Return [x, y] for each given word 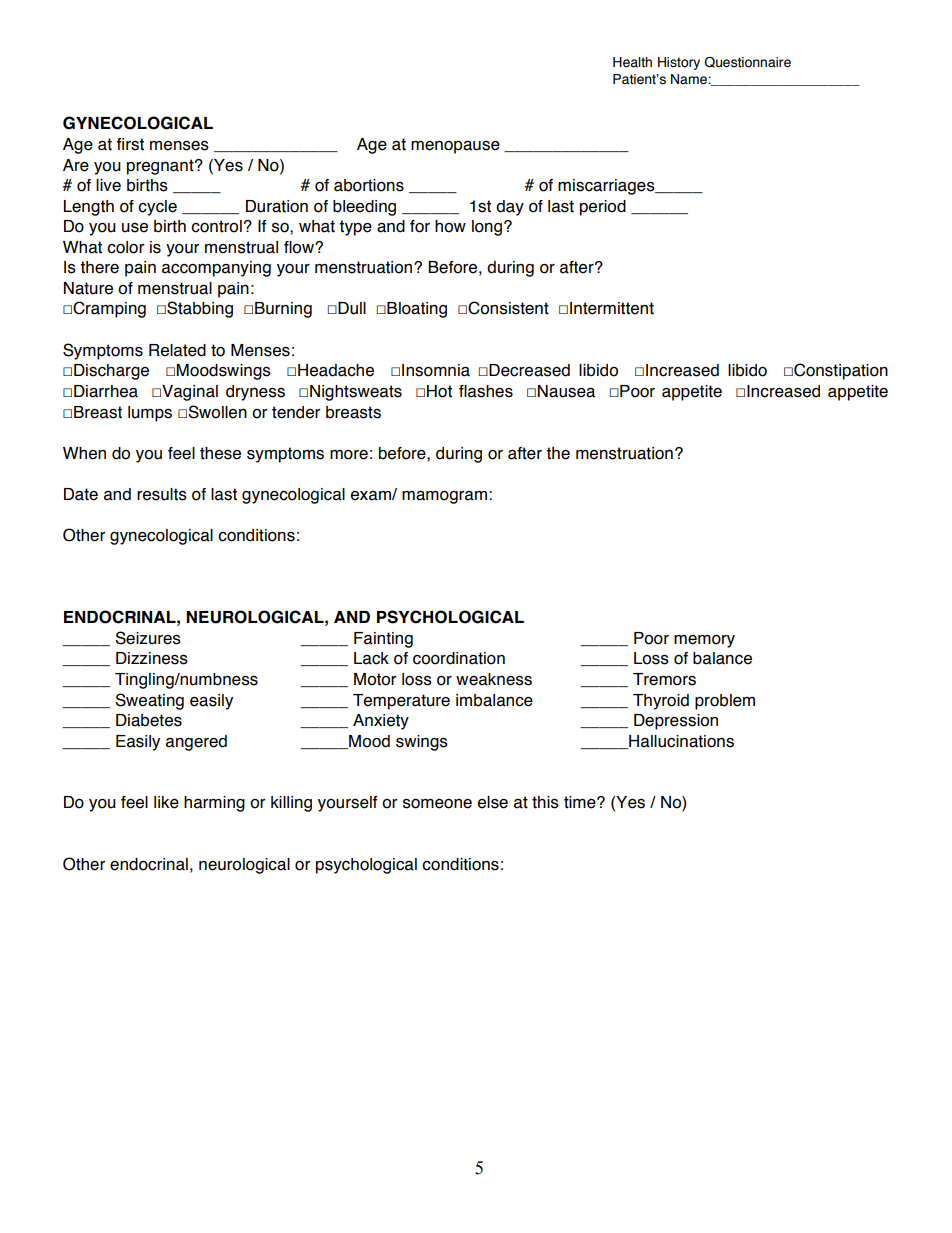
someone [437, 804]
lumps [150, 414]
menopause [455, 147]
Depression [676, 722]
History [679, 63]
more [349, 455]
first [130, 144]
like [166, 802]
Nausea [566, 391]
